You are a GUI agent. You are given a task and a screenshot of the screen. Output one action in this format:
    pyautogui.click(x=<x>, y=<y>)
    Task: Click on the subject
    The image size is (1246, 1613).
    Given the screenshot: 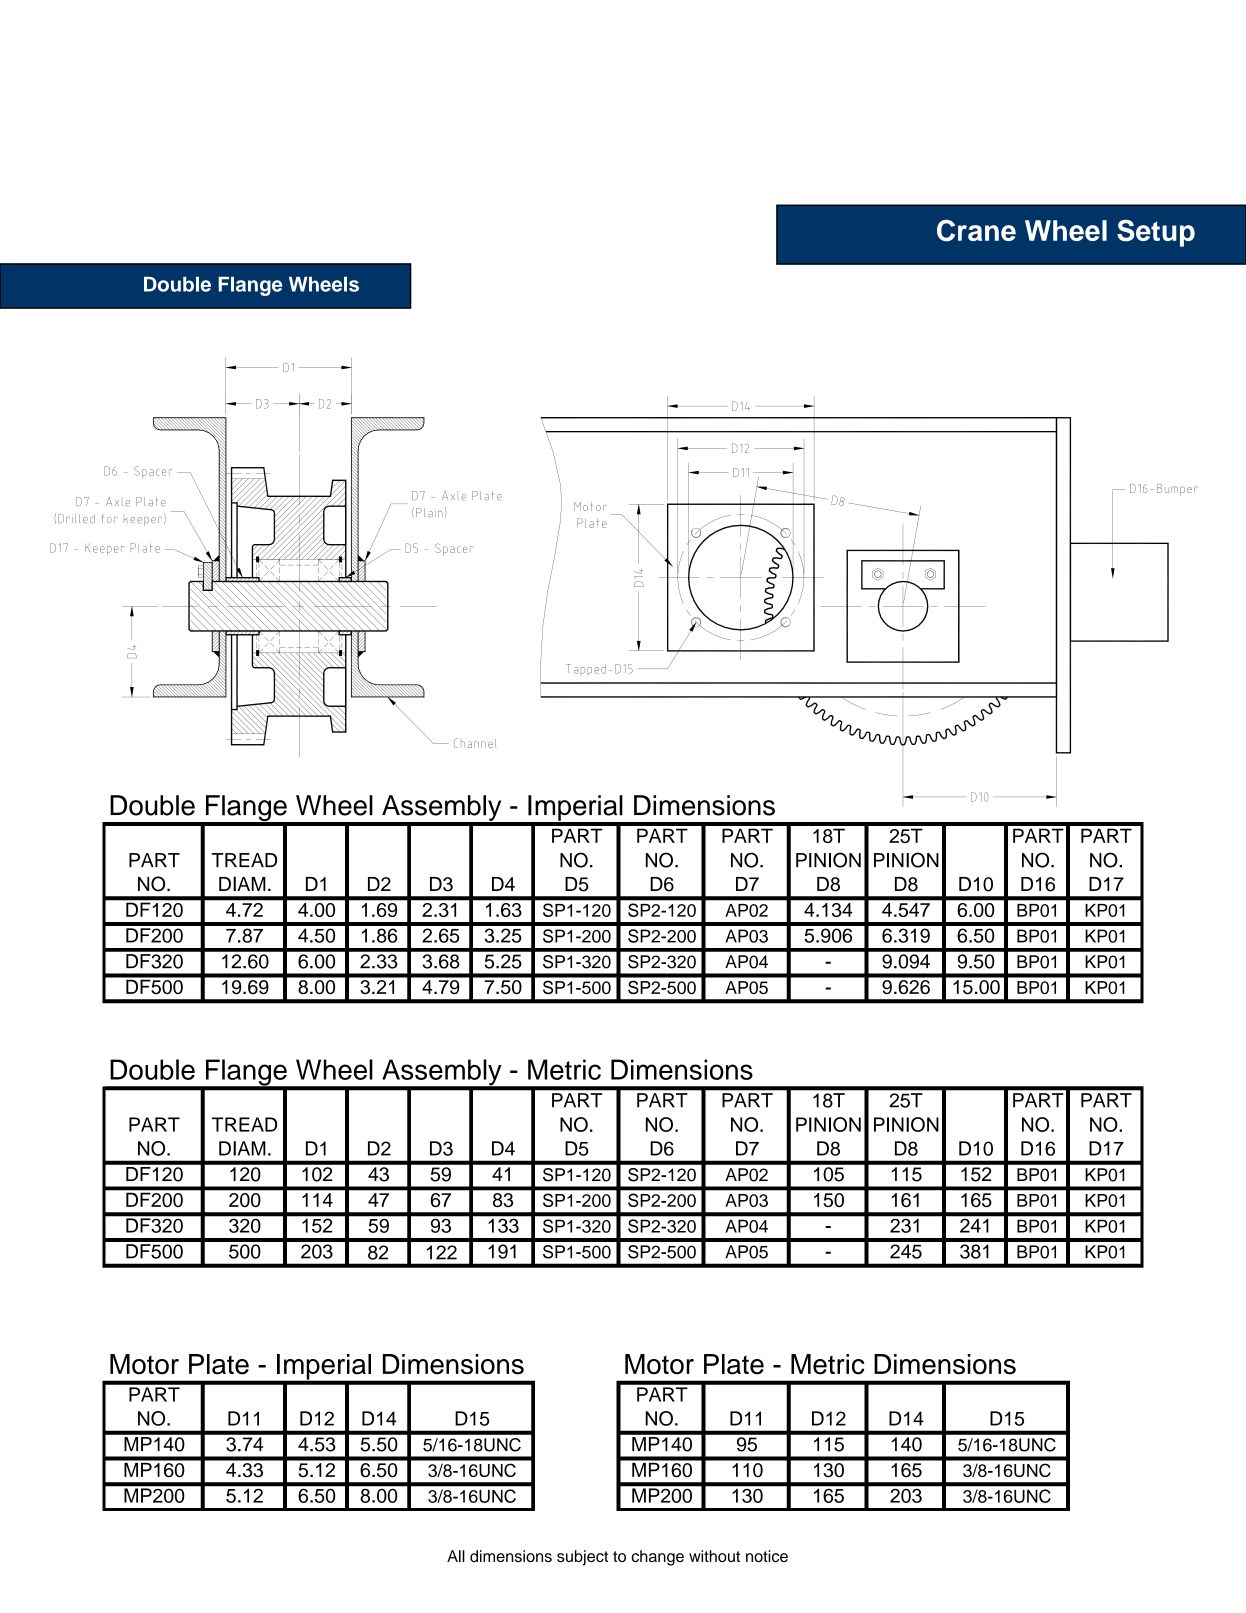 What is the action you would take?
    pyautogui.click(x=582, y=1558)
